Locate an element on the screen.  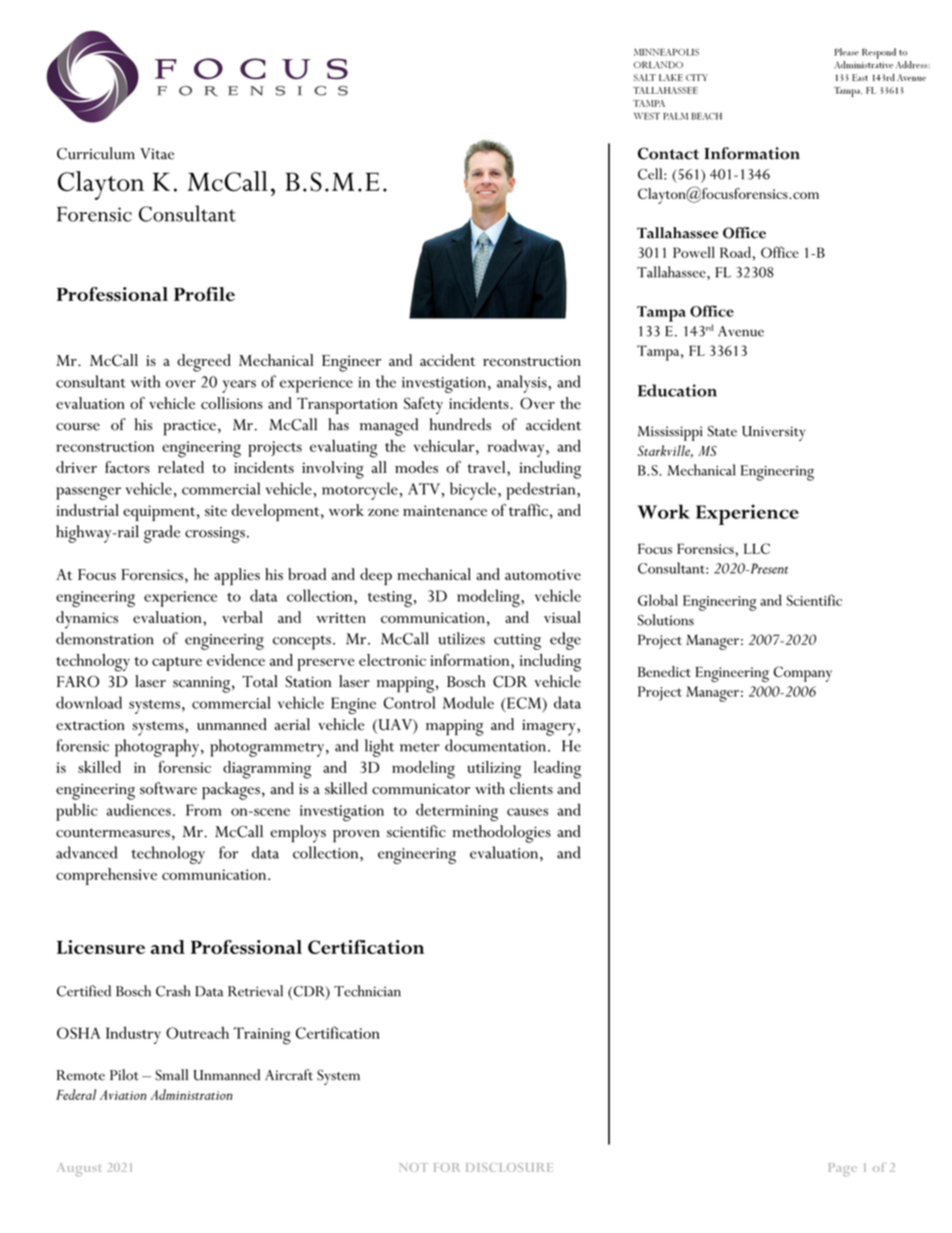
utilizes is located at coordinates (461, 638).
